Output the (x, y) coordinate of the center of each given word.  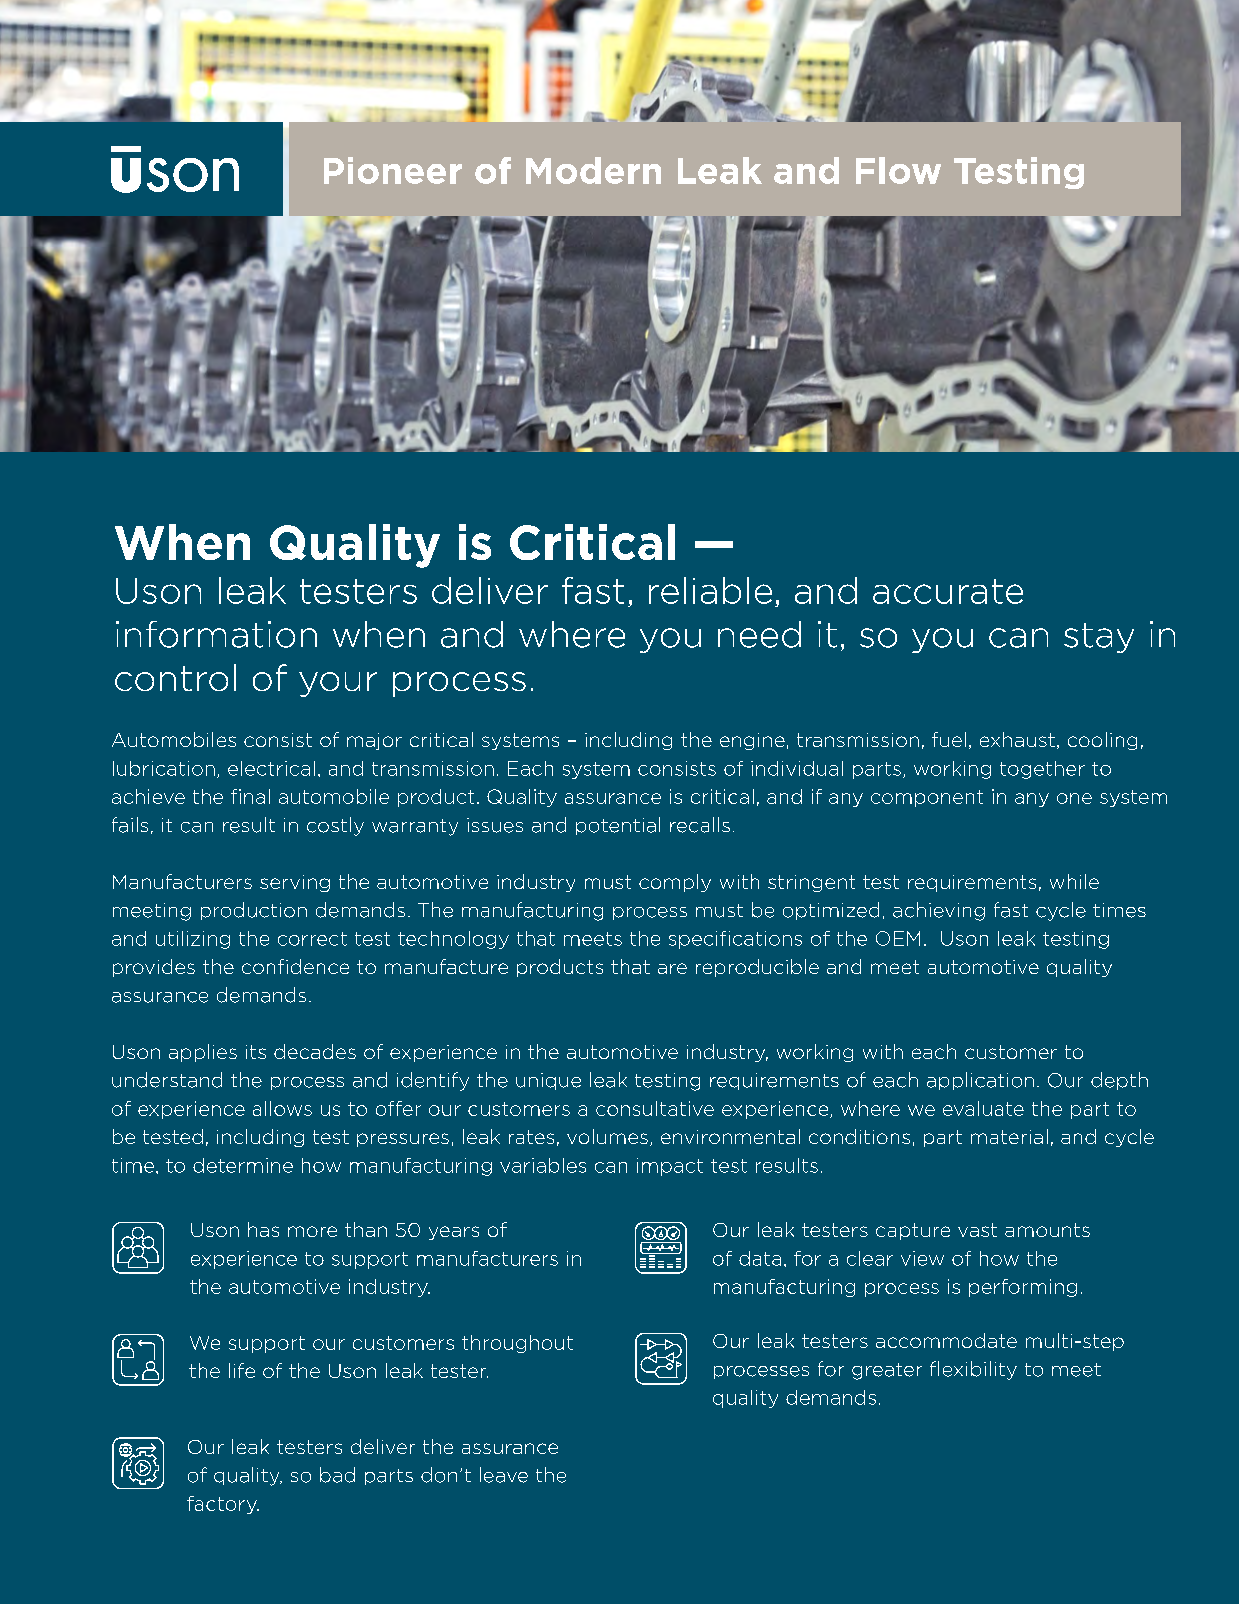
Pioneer (393, 170)
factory (223, 1505)
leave (504, 1475)
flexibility (973, 1370)
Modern (593, 170)
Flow (898, 170)
